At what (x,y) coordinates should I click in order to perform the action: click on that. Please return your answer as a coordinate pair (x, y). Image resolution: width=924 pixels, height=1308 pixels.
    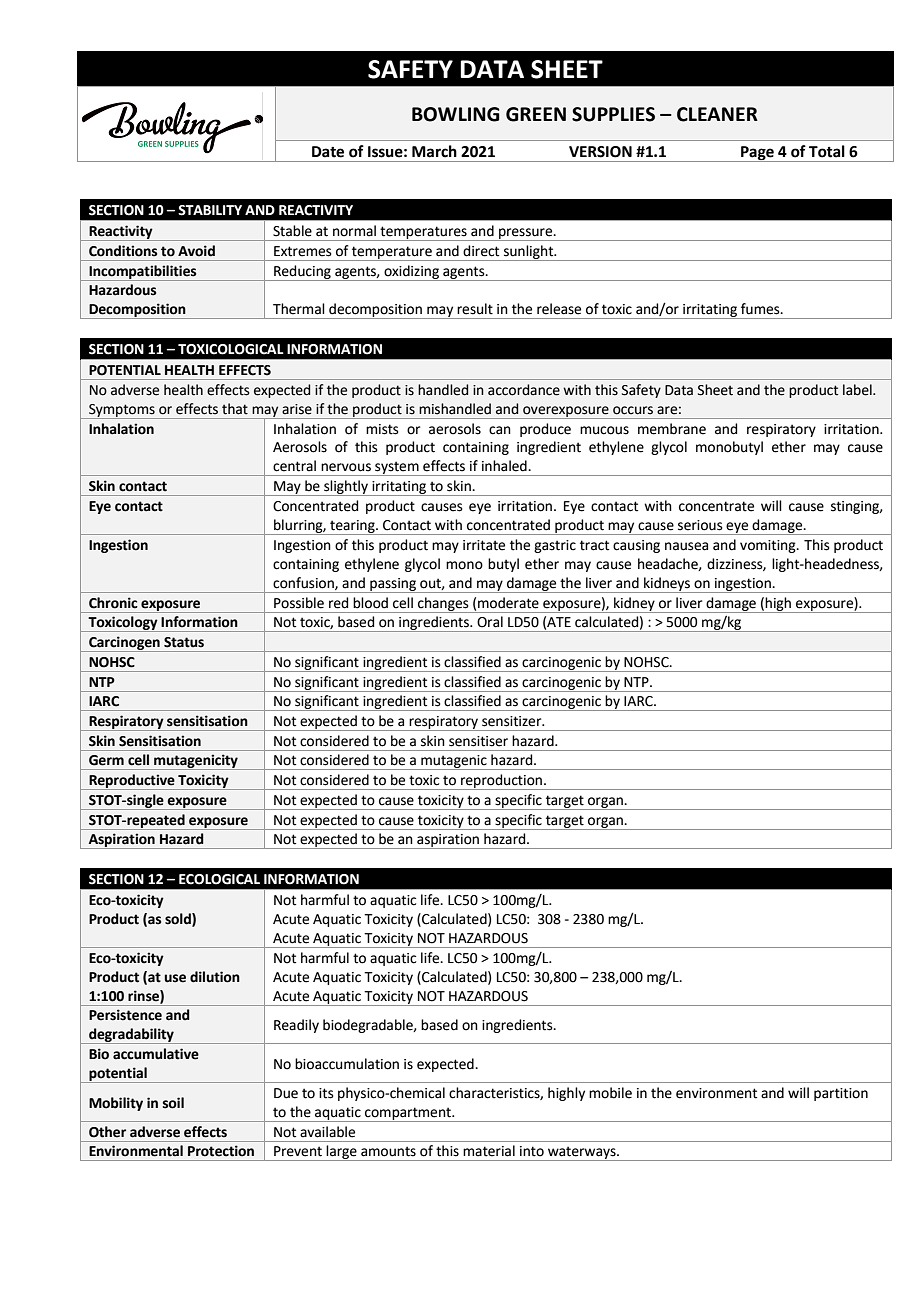
    Looking at the image, I should click on (235, 409).
